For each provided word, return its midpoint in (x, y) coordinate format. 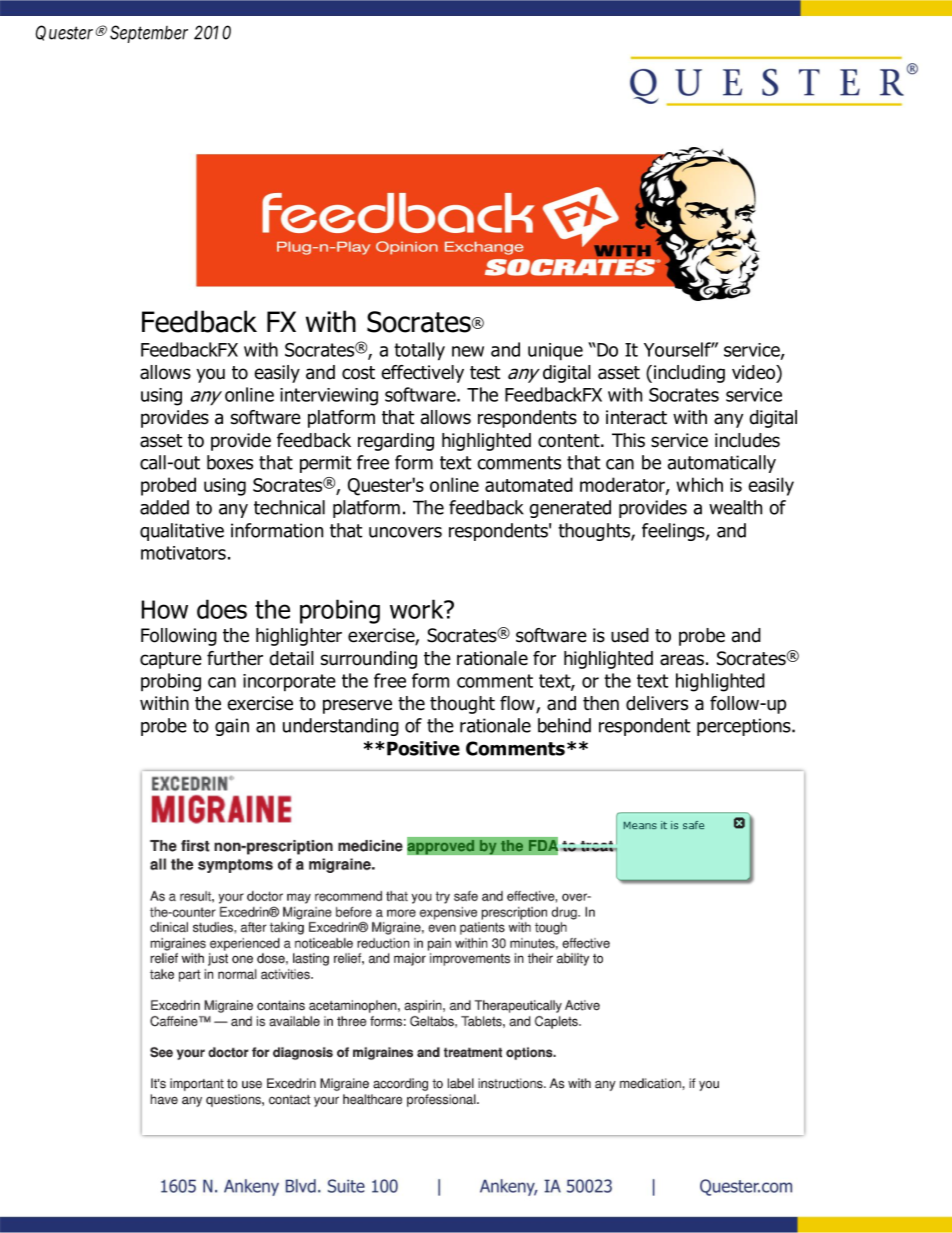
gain (232, 727)
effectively (423, 374)
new (468, 351)
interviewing (329, 397)
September (149, 34)
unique (555, 352)
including (689, 374)
